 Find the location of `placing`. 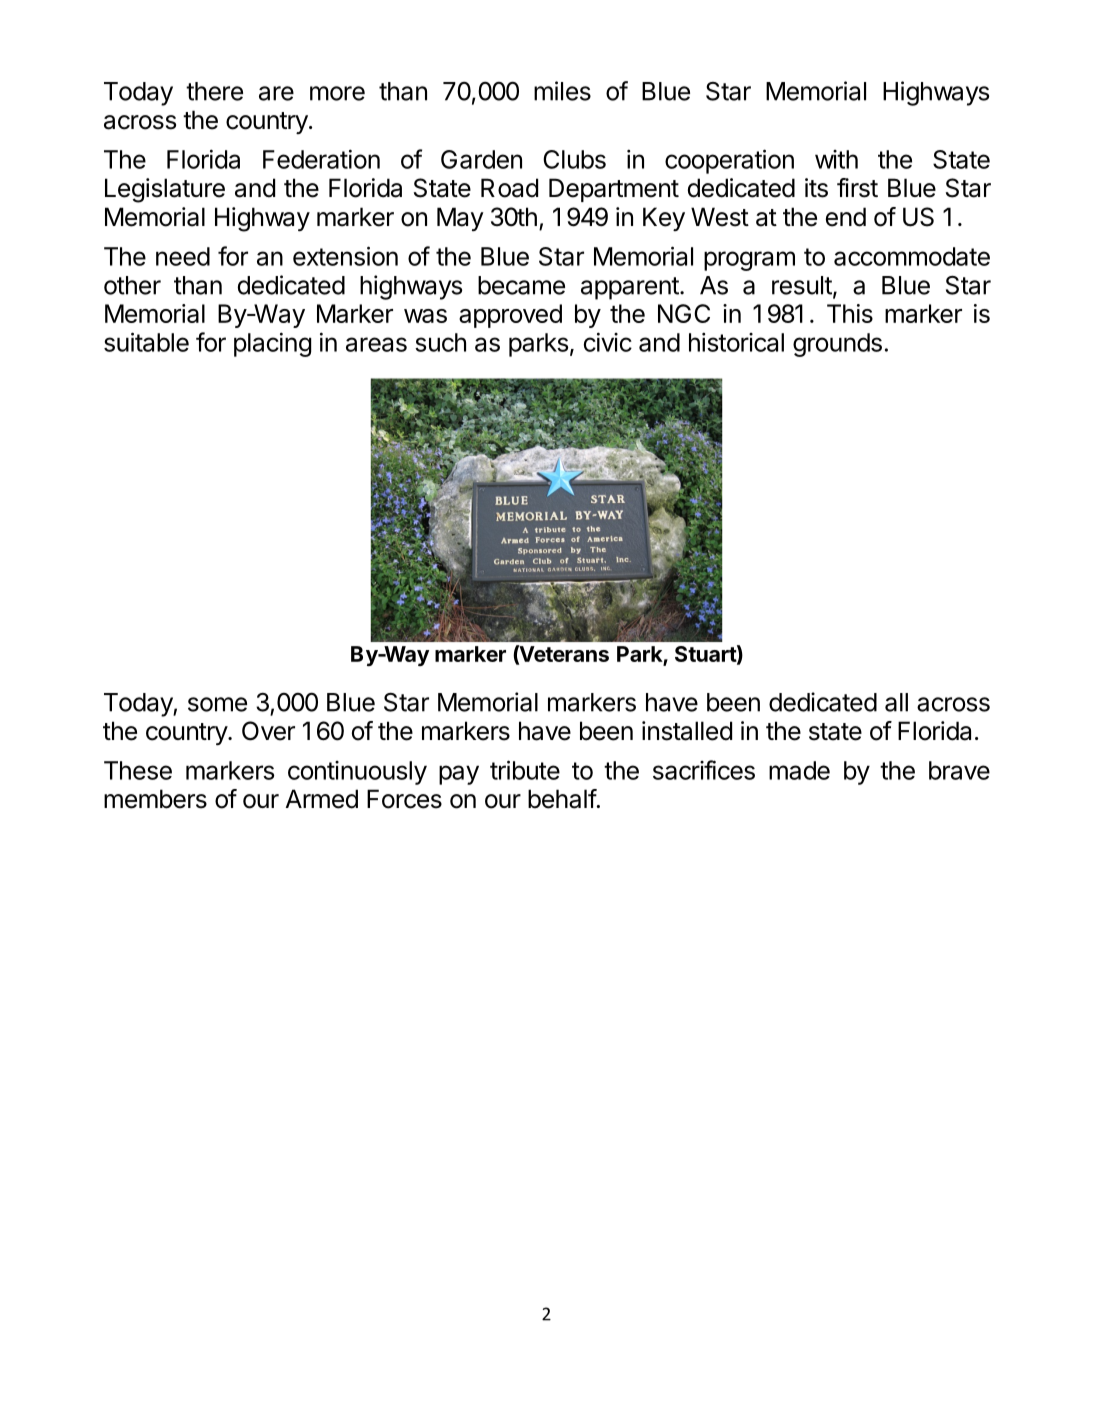

placing is located at coordinates (272, 344).
